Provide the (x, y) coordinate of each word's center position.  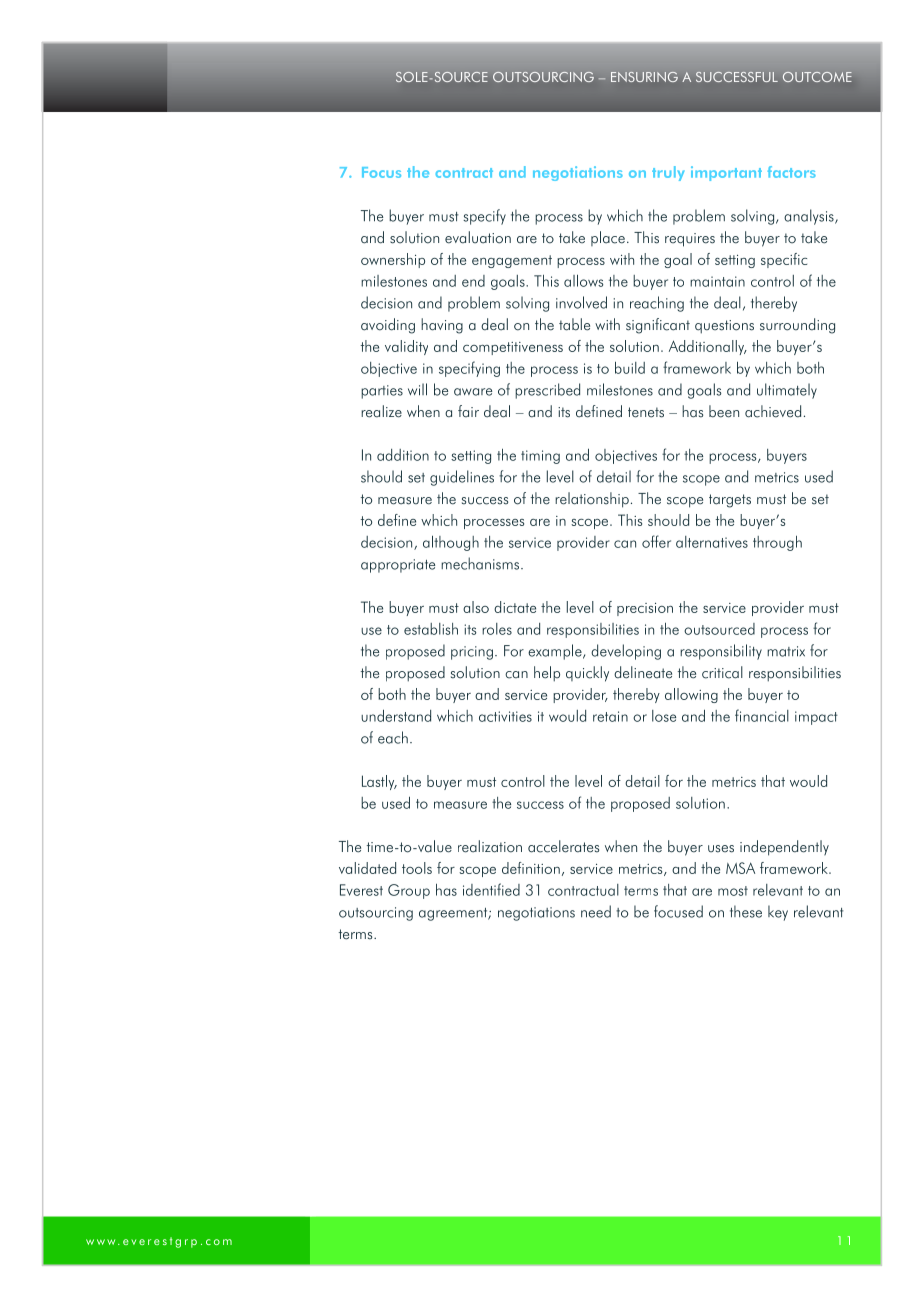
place (608, 238)
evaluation (478, 237)
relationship (592, 500)
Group (409, 891)
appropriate (398, 566)
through (777, 543)
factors (792, 172)
